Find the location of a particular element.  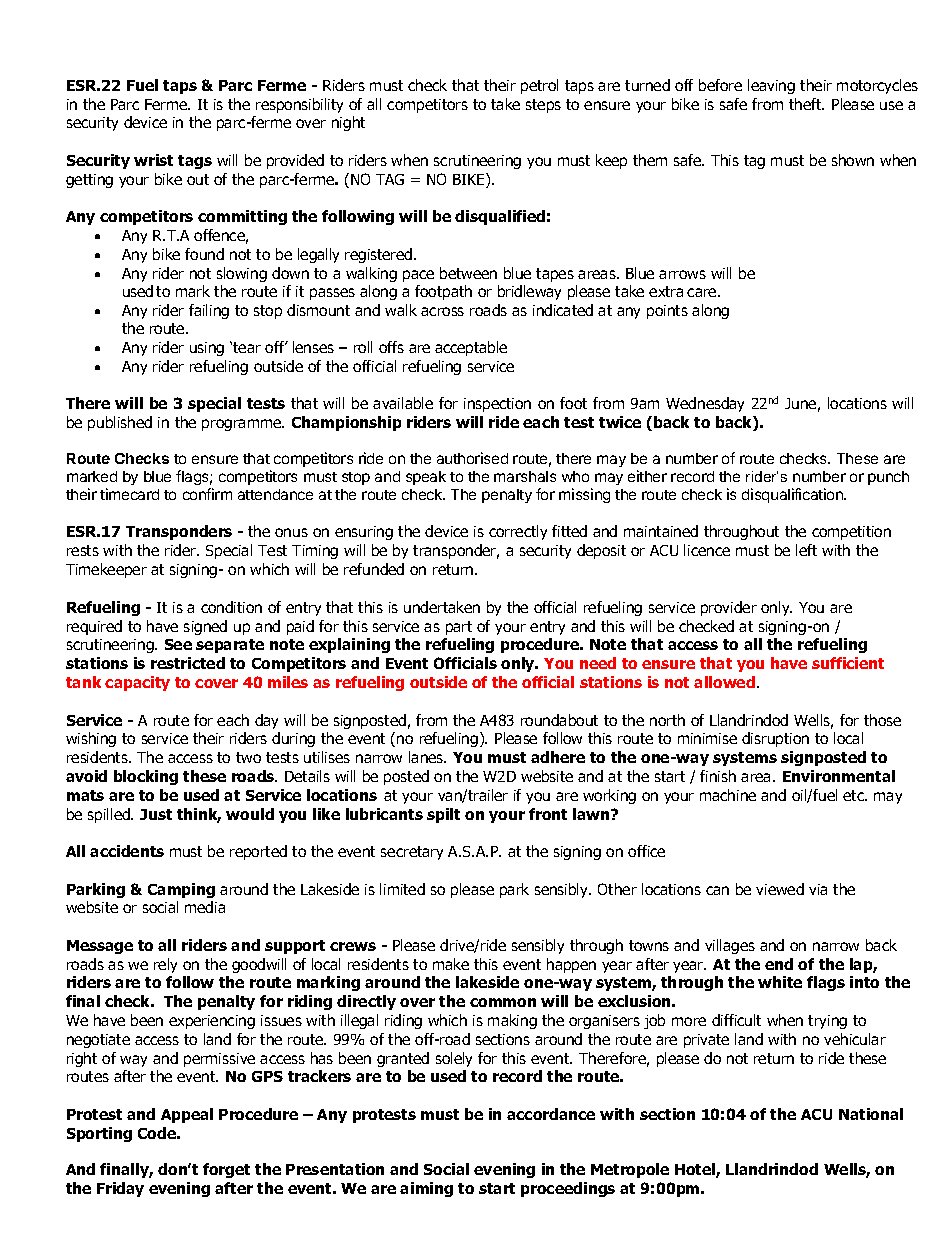

sufficient is located at coordinates (848, 663).
